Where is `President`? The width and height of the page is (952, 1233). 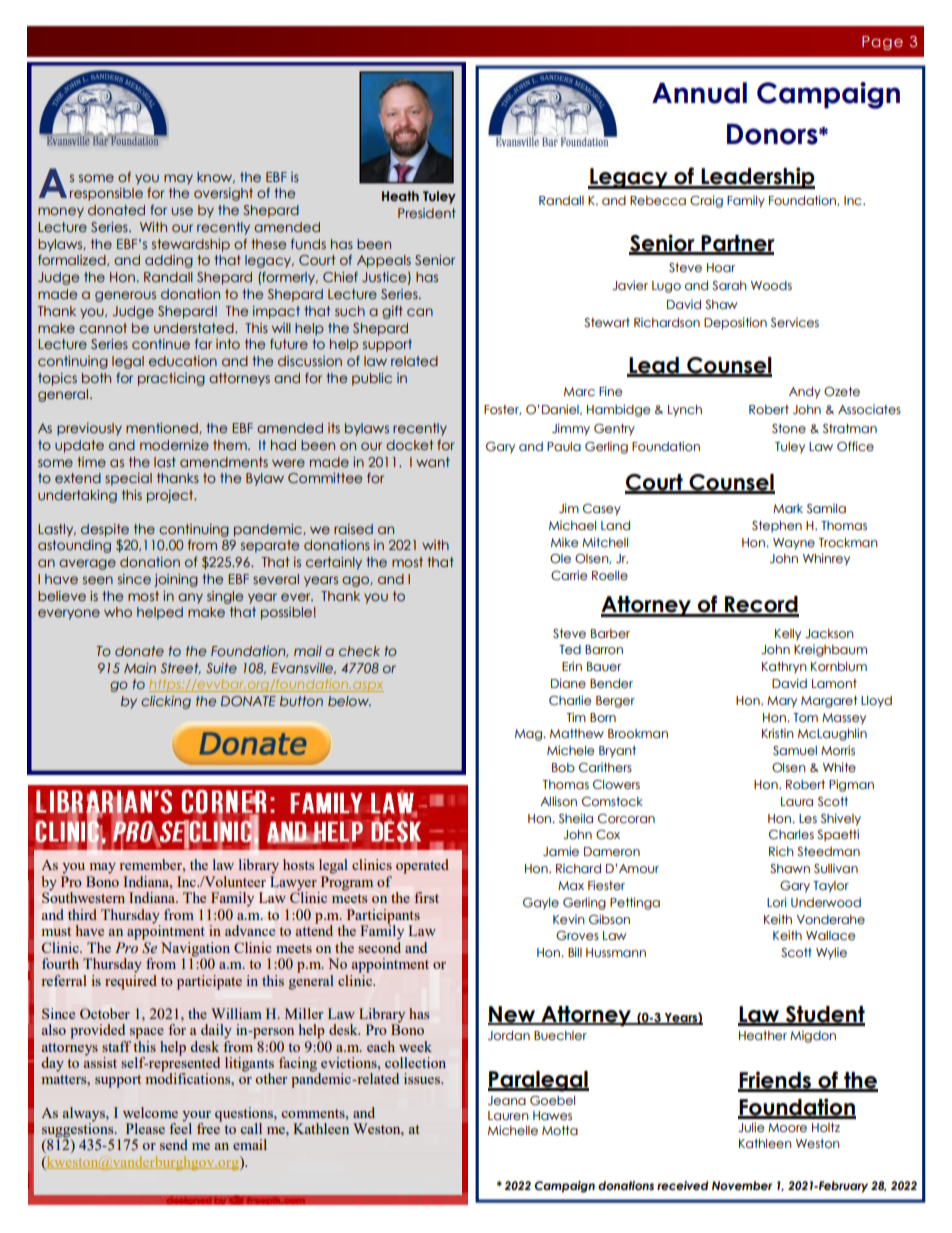 President is located at coordinates (427, 213).
